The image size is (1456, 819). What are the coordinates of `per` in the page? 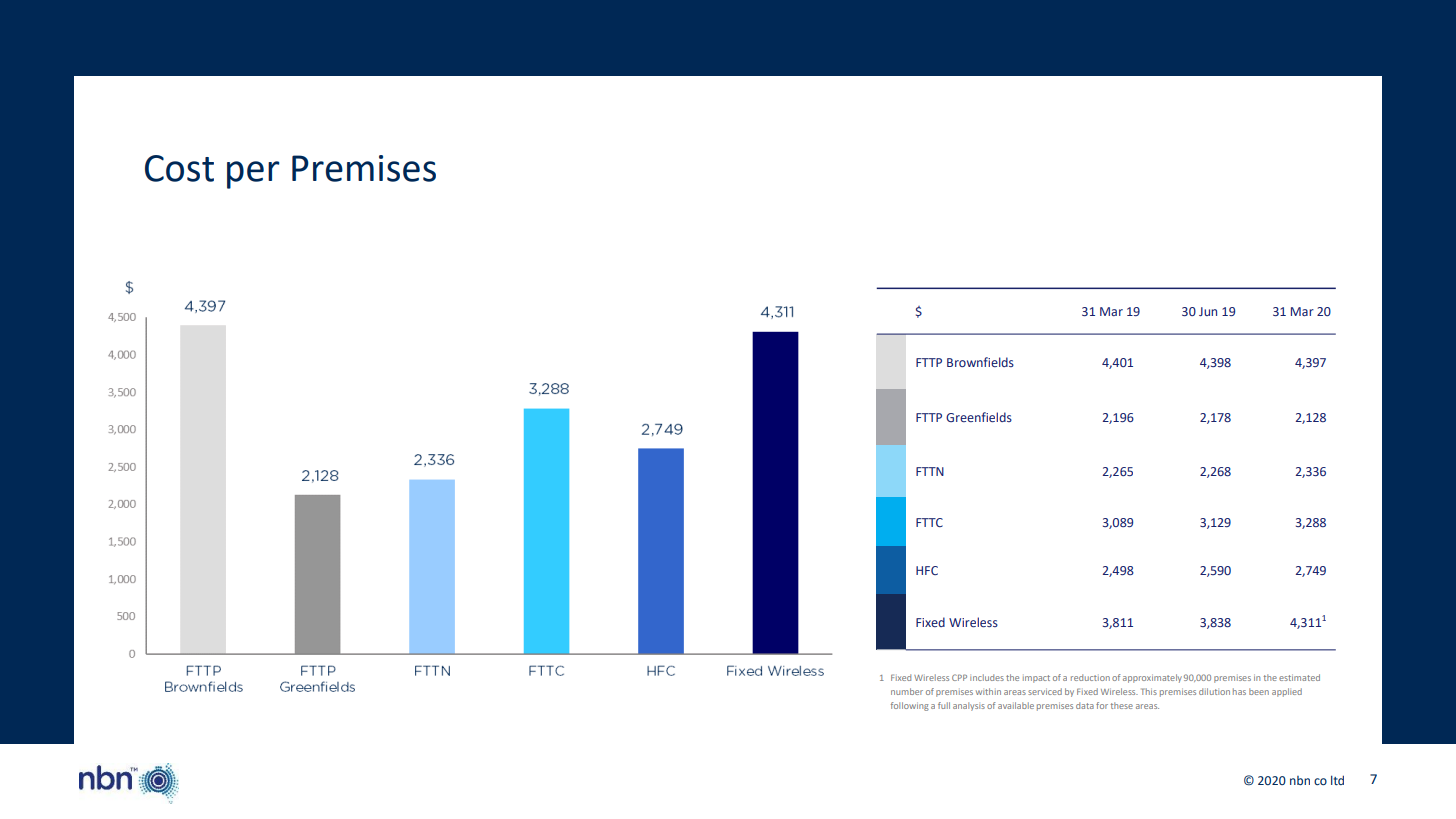 It's located at (253, 175).
